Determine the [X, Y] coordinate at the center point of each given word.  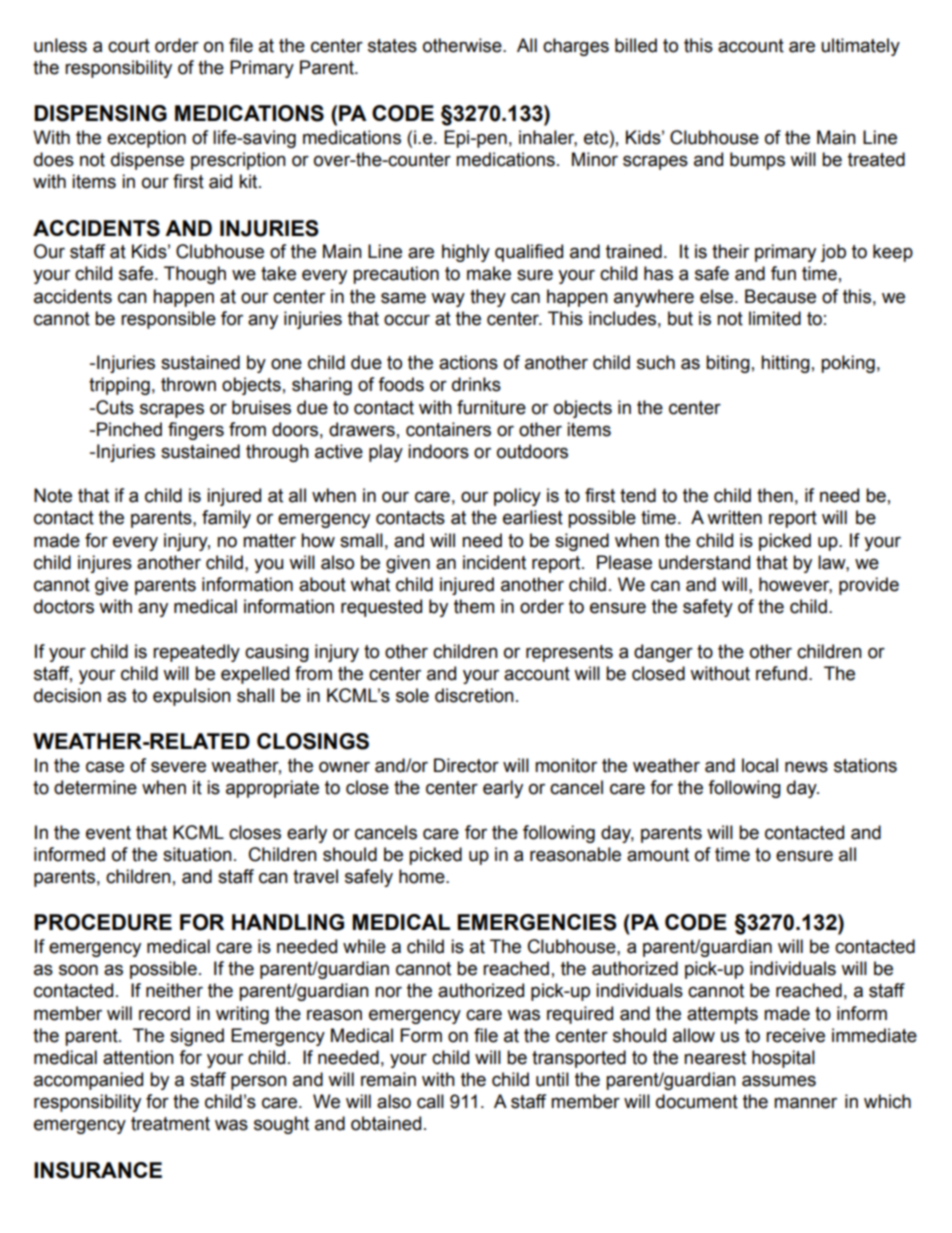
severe [178, 767]
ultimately [860, 47]
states [392, 46]
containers [448, 429]
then [775, 495]
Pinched [129, 429]
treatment [170, 1124]
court [129, 46]
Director [466, 765]
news [806, 767]
